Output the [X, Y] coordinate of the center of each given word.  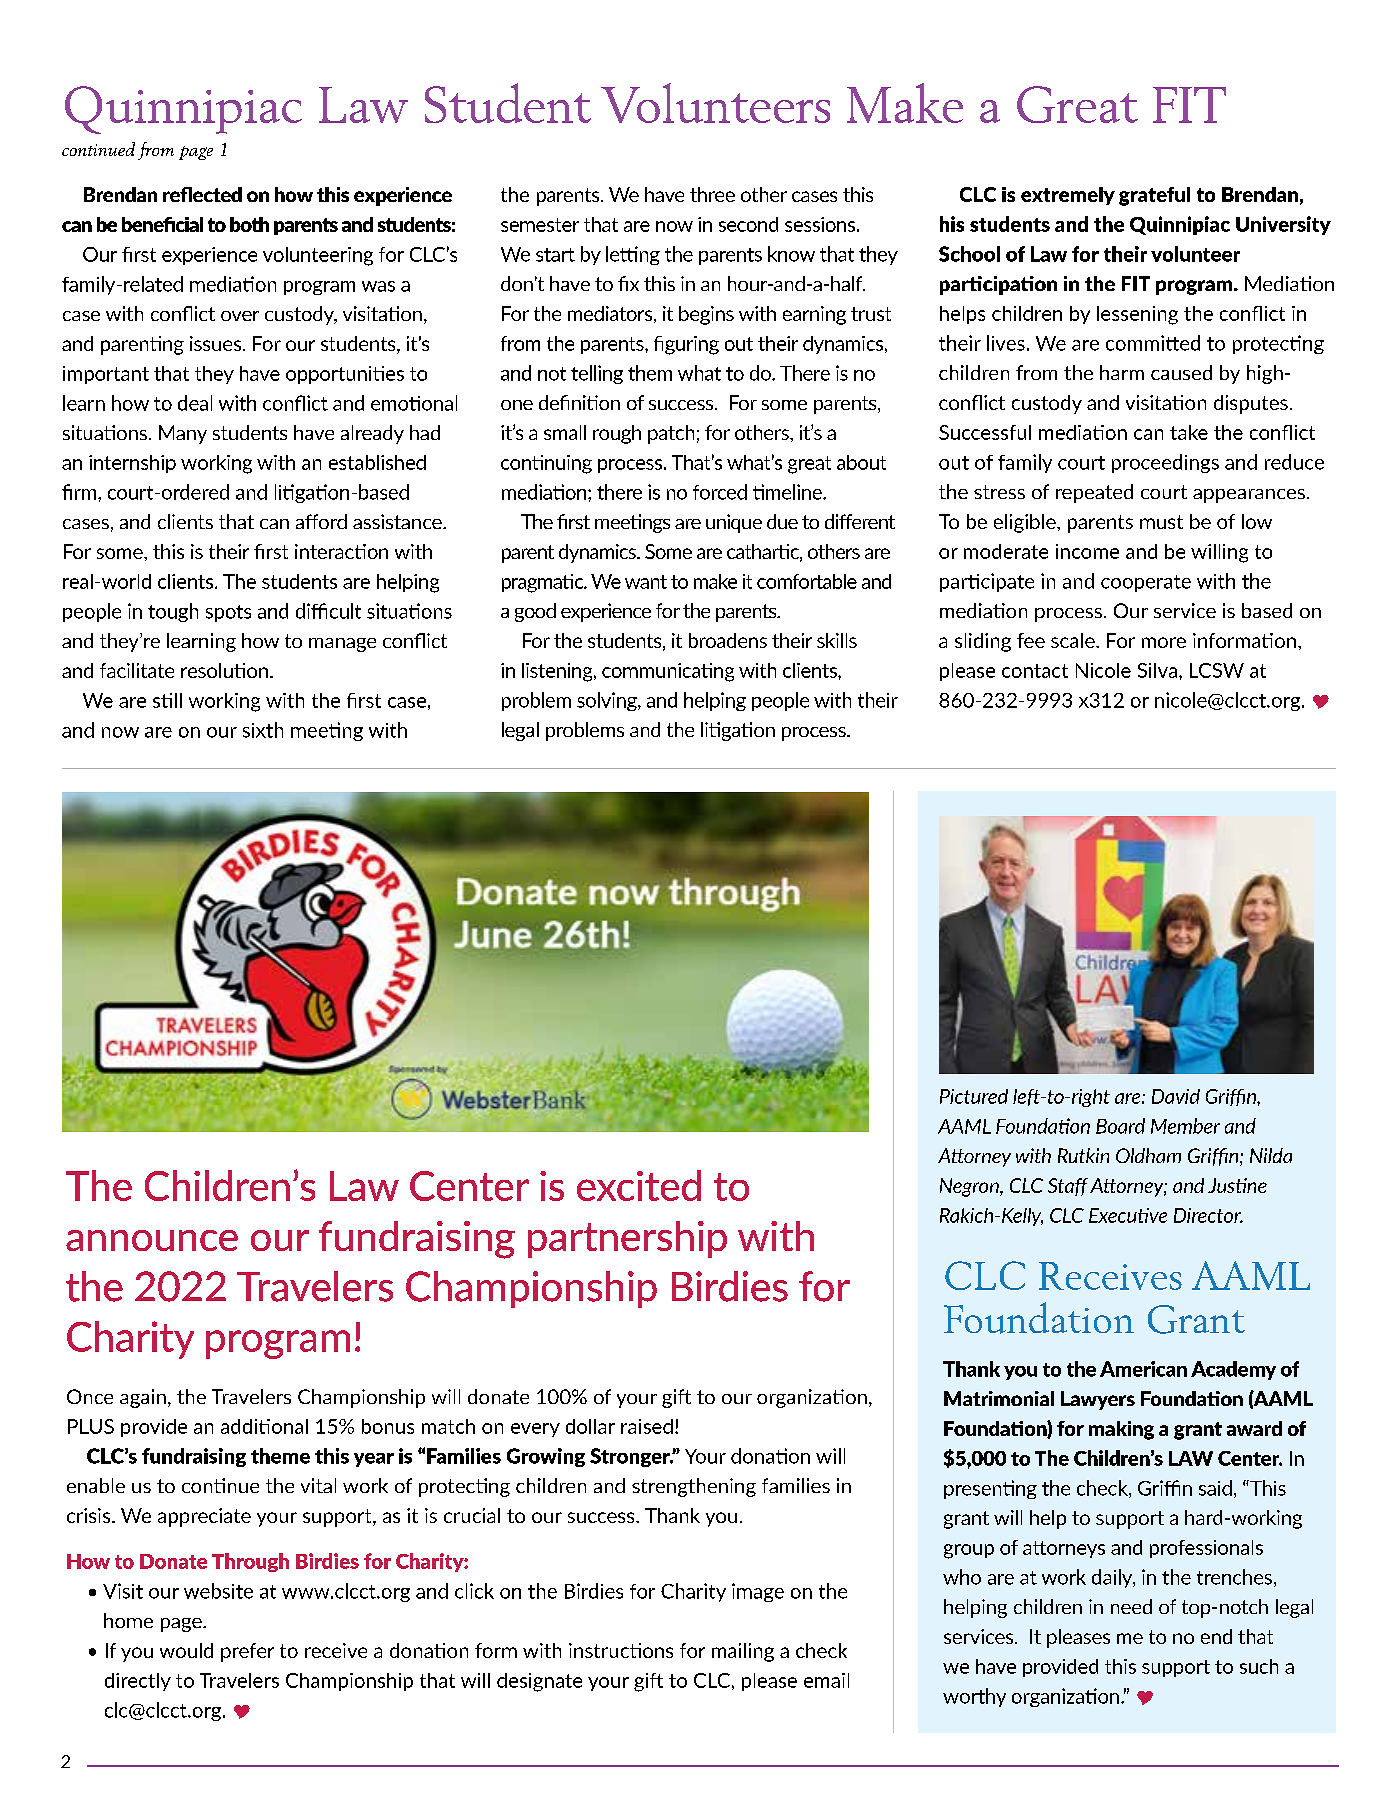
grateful [1154, 196]
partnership [627, 1239]
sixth [263, 730]
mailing [743, 1652]
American [1143, 1369]
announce [152, 1240]
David [1176, 1096]
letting [633, 255]
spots [228, 613]
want [646, 582]
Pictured [974, 1096]
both [249, 224]
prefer [247, 1652]
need [1131, 1606]
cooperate [1146, 583]
